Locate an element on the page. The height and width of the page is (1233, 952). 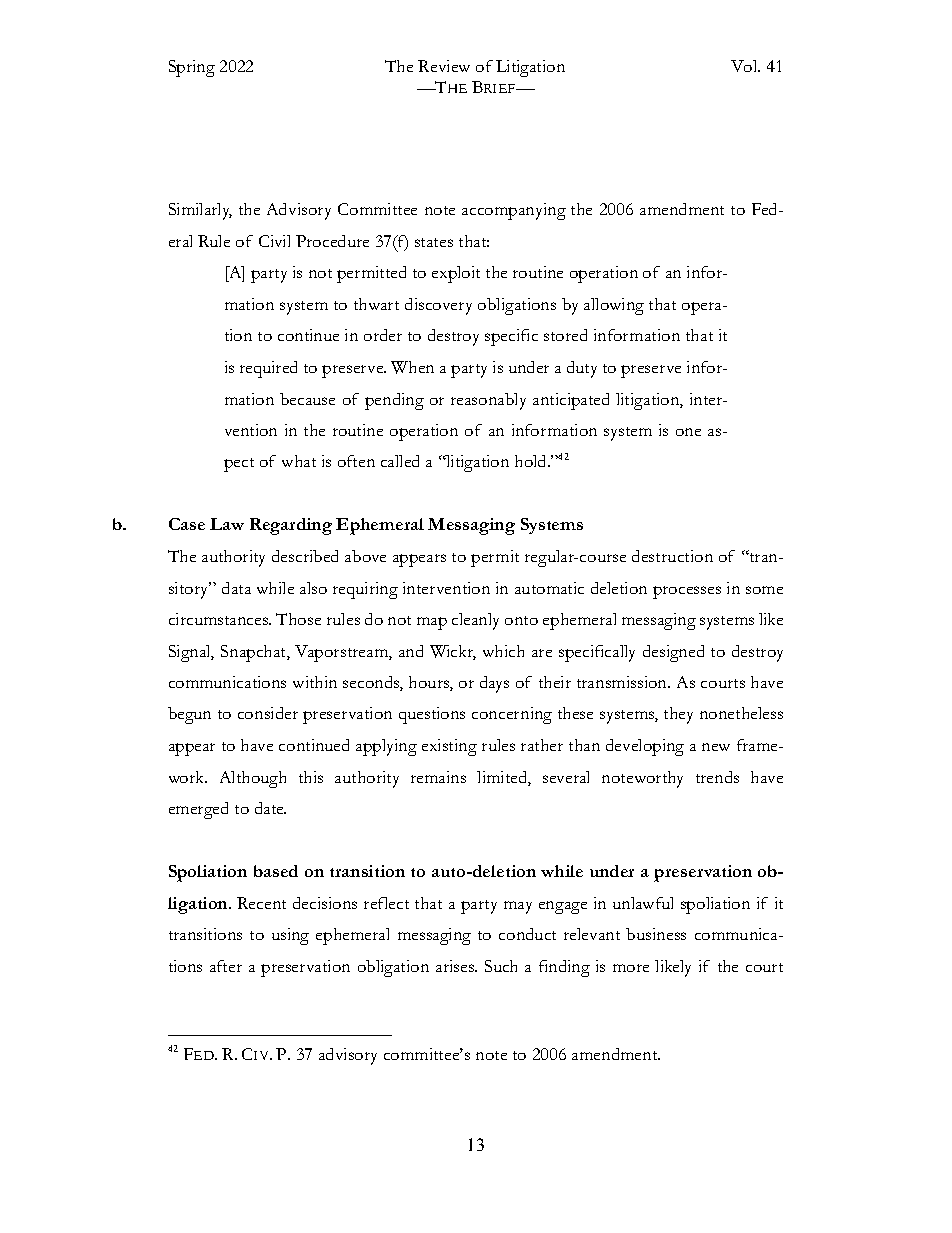
circumstances is located at coordinates (220, 619).
